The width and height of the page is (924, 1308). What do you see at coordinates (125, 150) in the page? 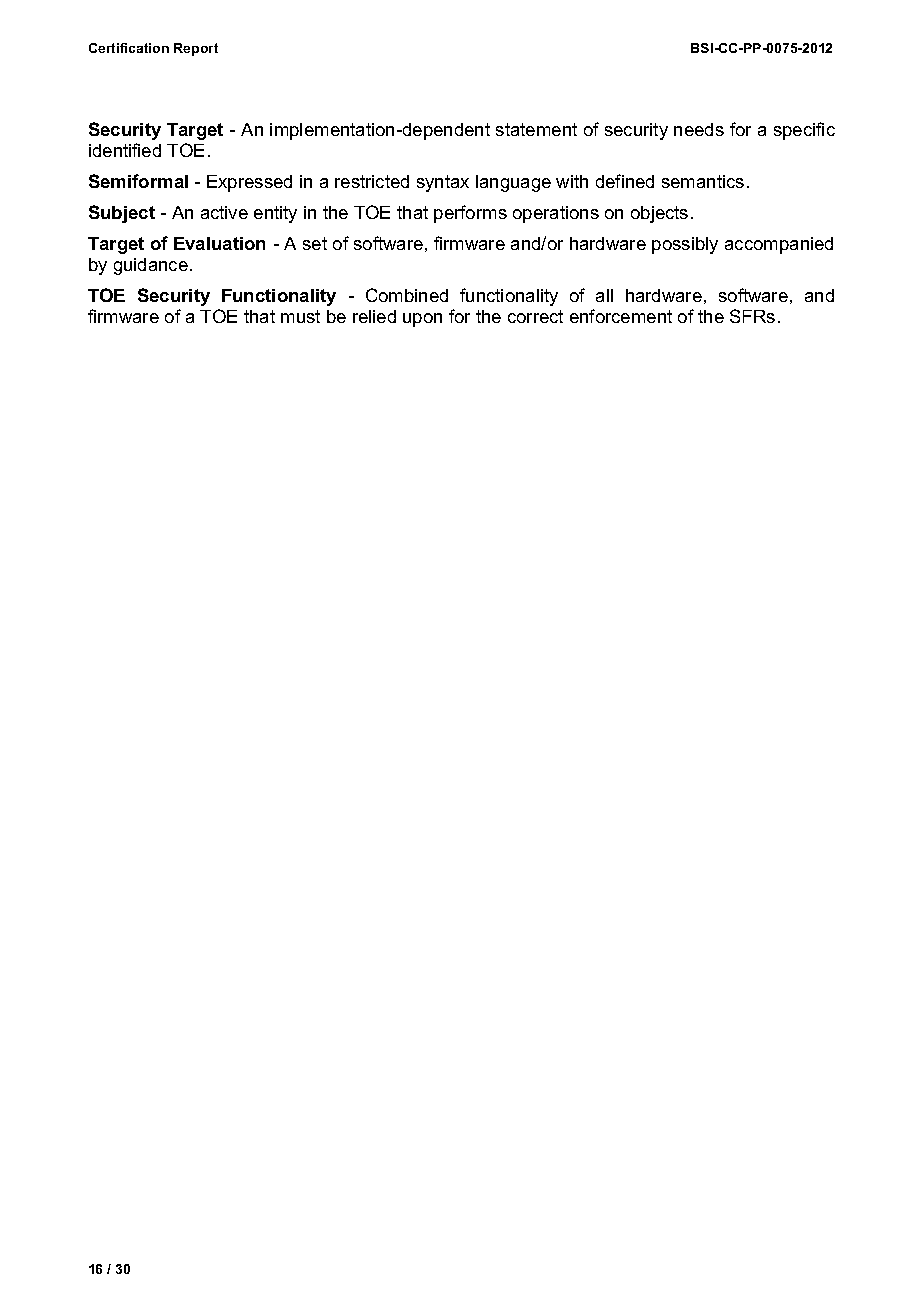
I see `identified` at bounding box center [125, 150].
